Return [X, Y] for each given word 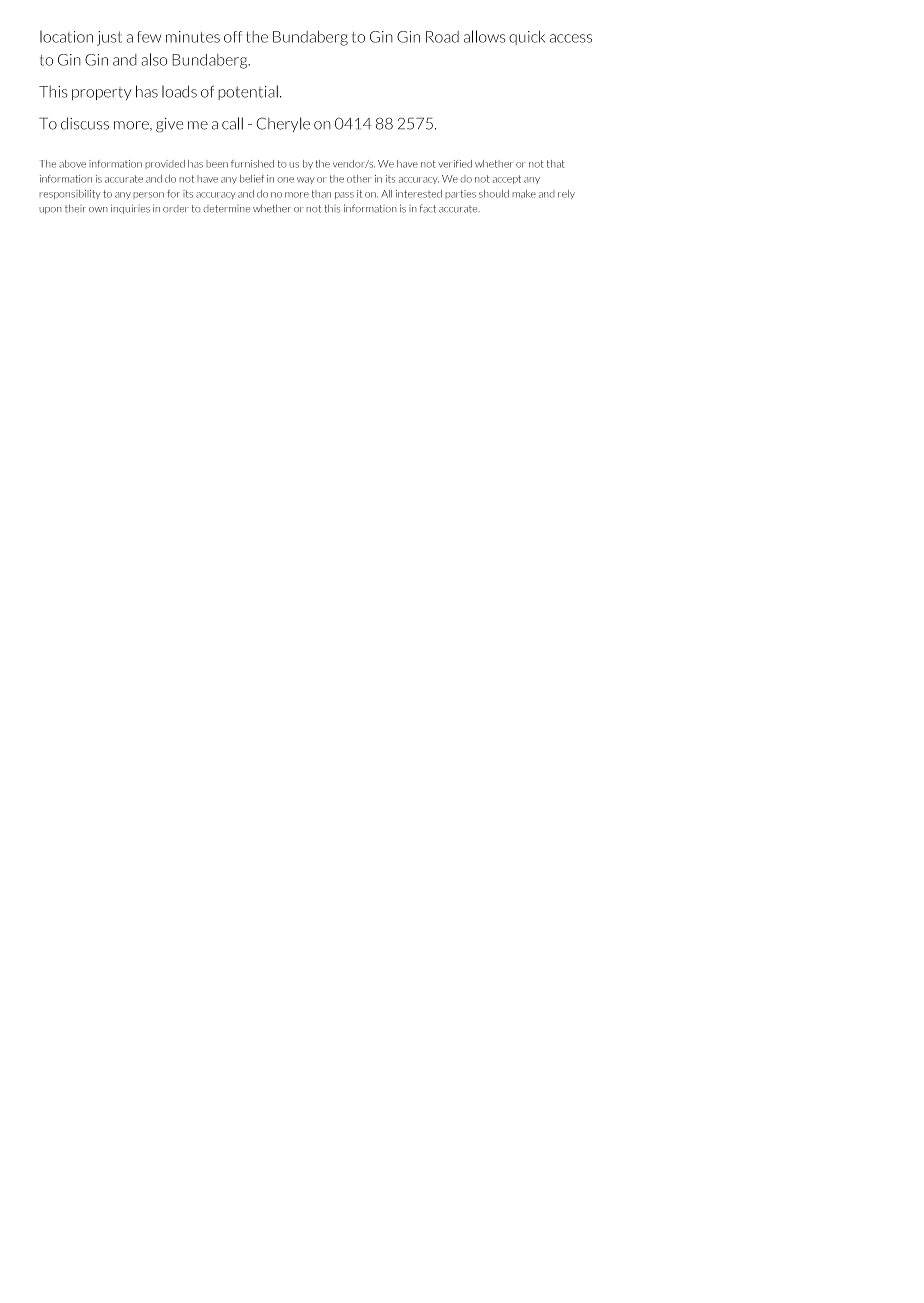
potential [248, 92]
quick [527, 38]
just [109, 38]
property [101, 93]
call [232, 123]
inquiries [130, 209]
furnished [252, 164]
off [233, 37]
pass [344, 195]
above [72, 164]
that [556, 164]
